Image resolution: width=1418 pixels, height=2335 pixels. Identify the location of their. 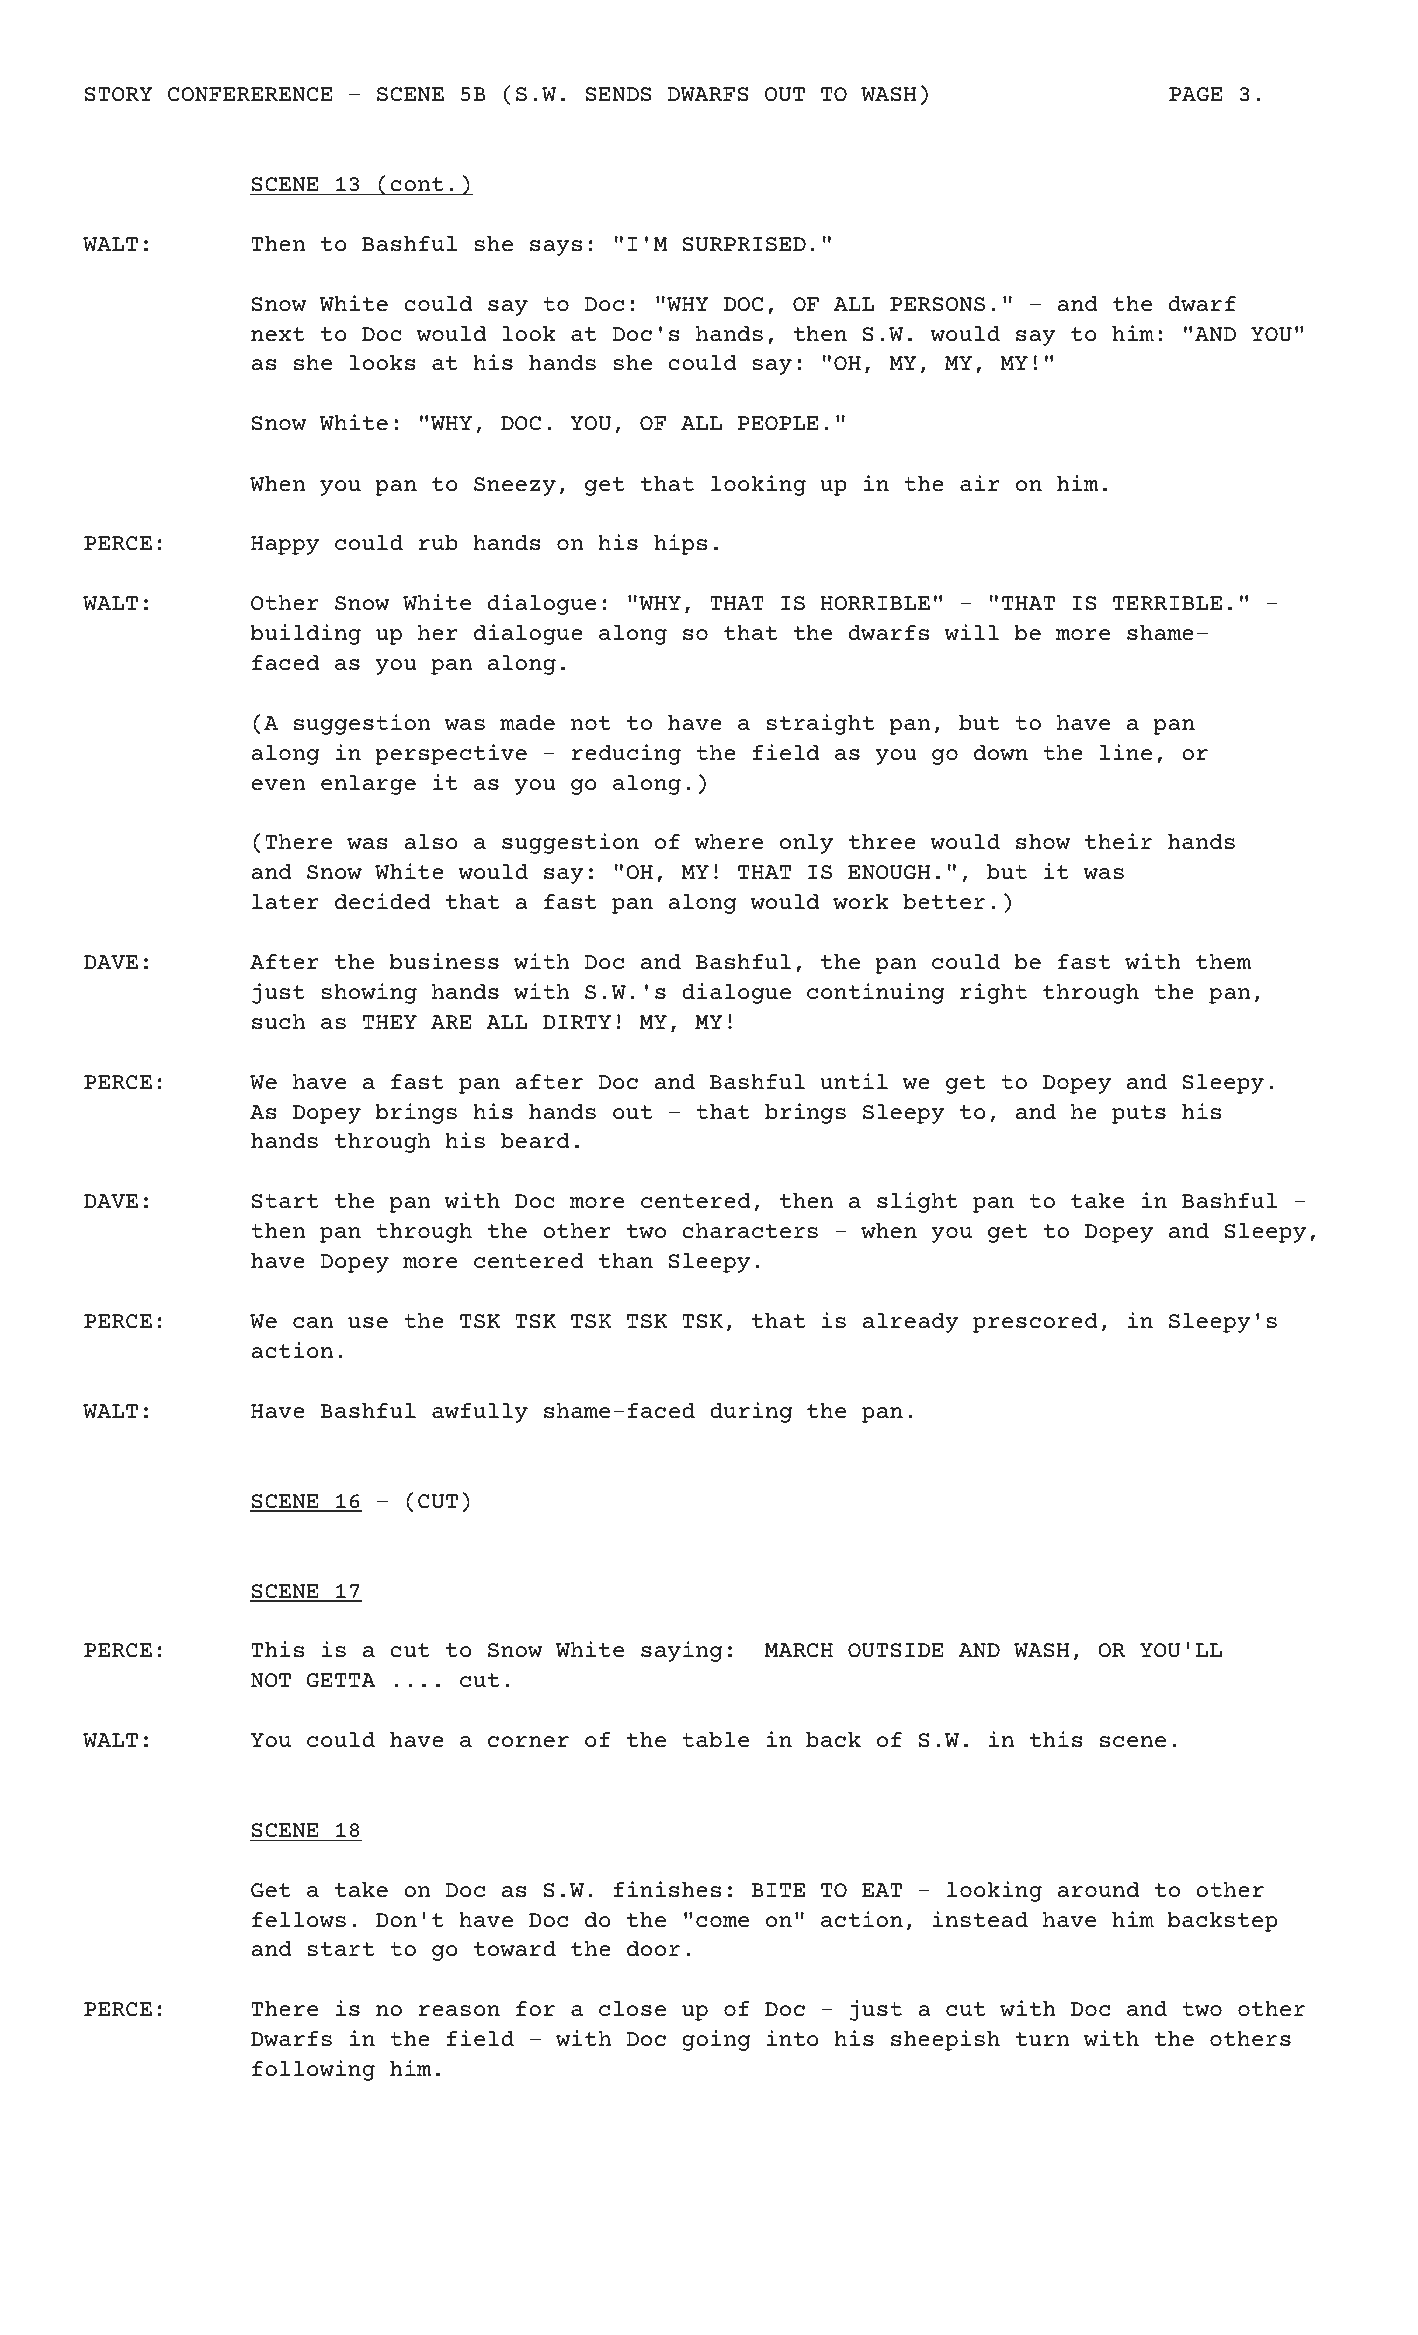
(1118, 841).
